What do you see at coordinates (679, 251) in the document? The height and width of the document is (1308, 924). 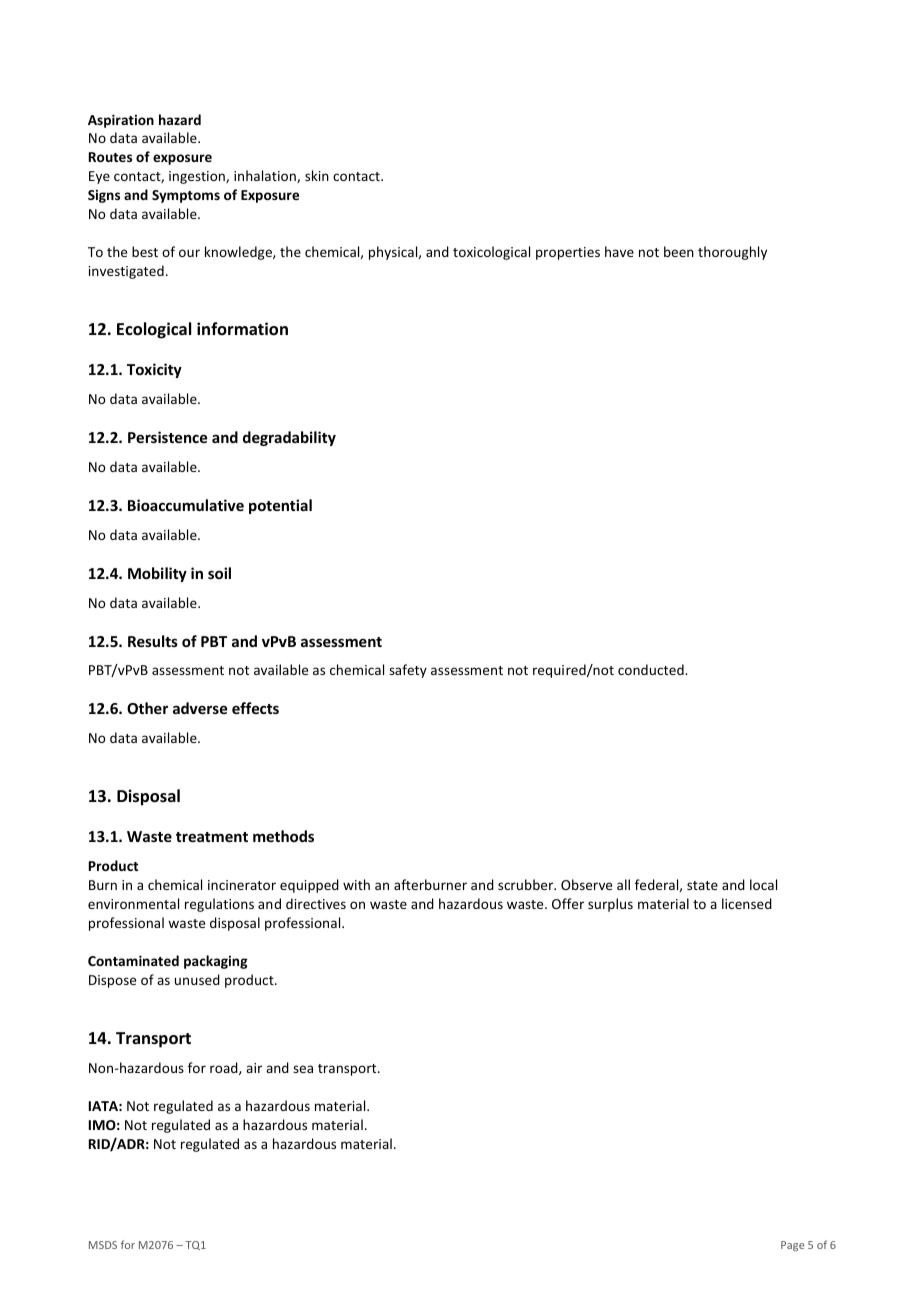 I see `been` at bounding box center [679, 251].
